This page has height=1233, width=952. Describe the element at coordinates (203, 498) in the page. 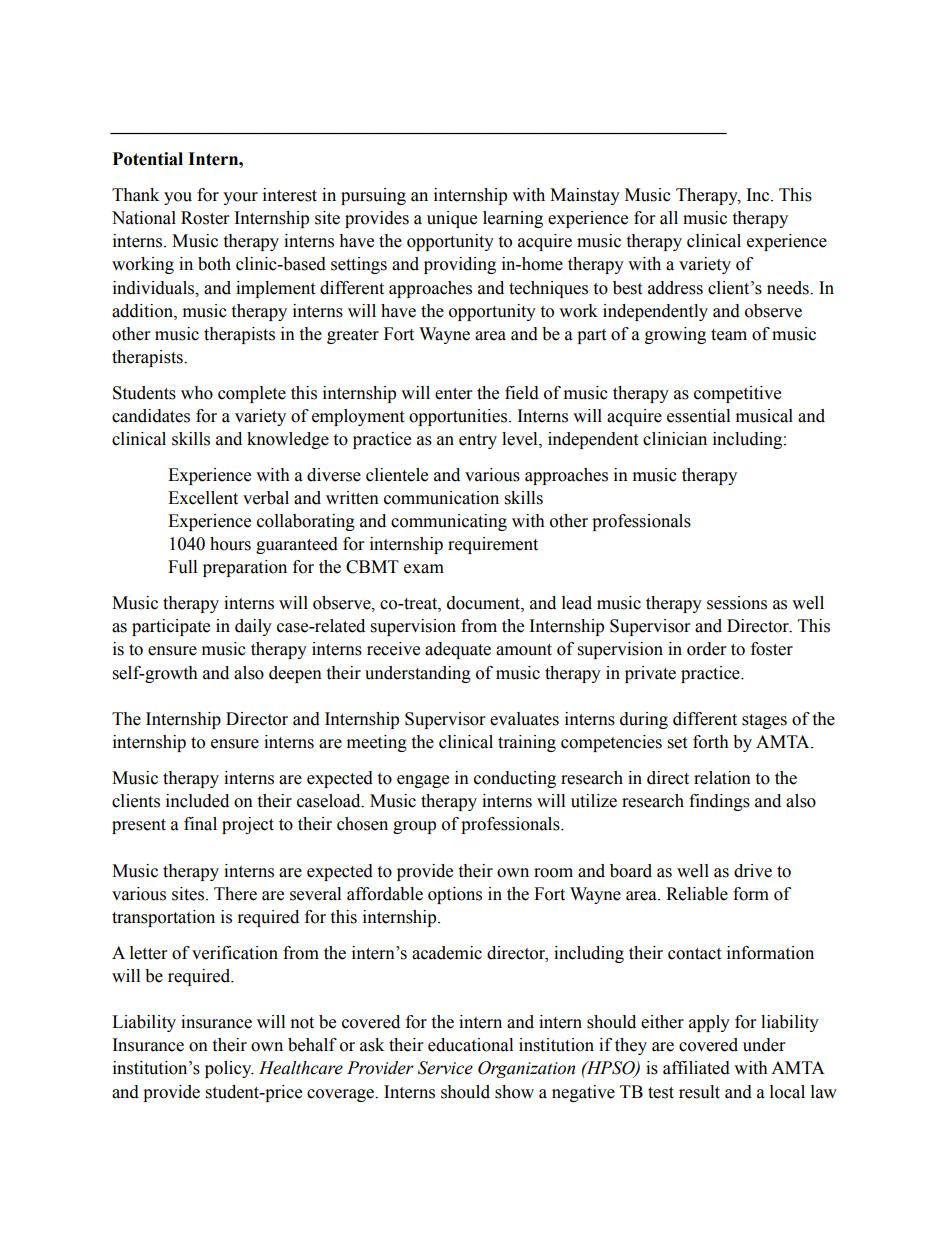

I see `Excellent` at that location.
